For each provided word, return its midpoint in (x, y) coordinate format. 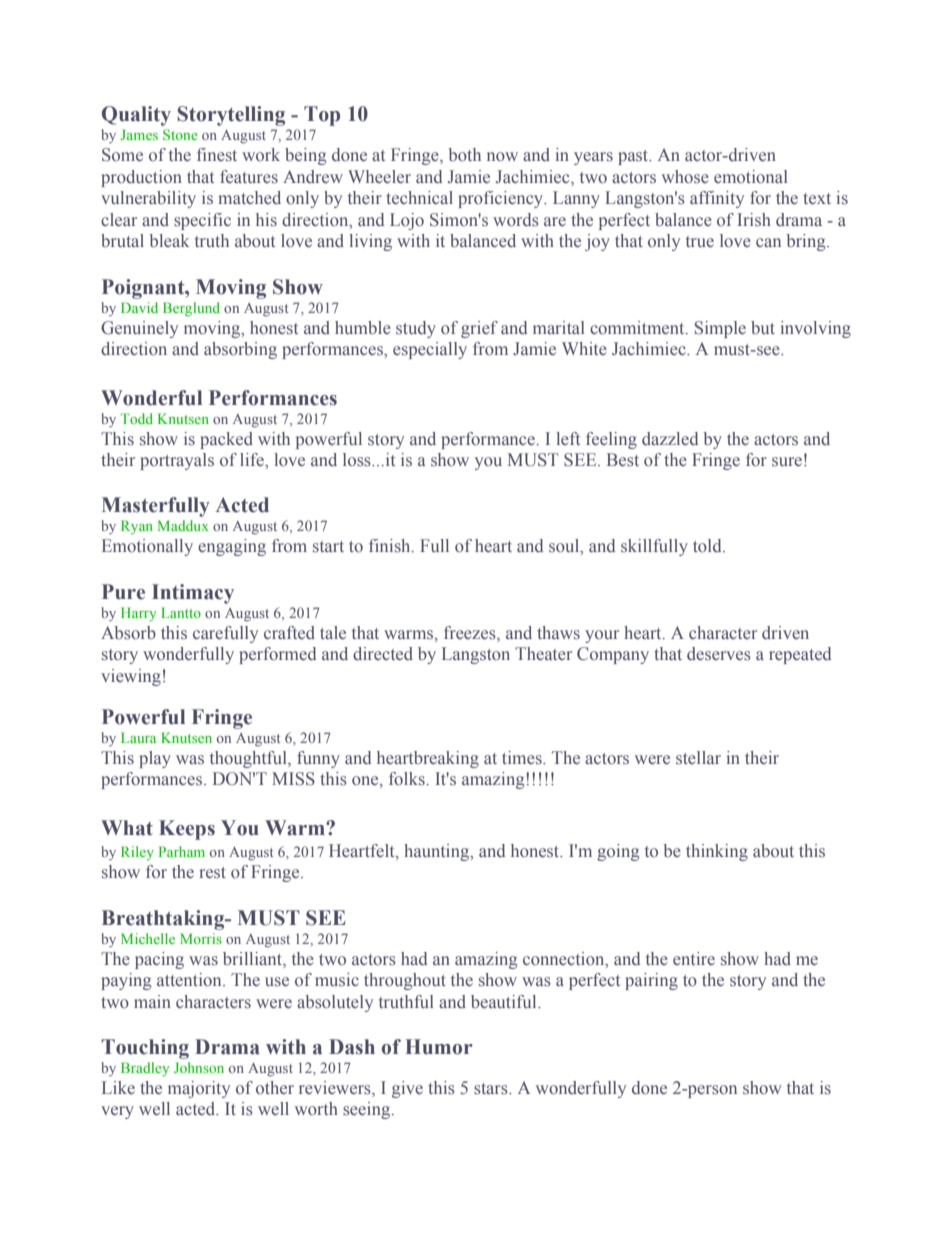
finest (217, 155)
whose (685, 177)
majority (199, 1089)
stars (492, 1089)
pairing (651, 981)
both (464, 154)
